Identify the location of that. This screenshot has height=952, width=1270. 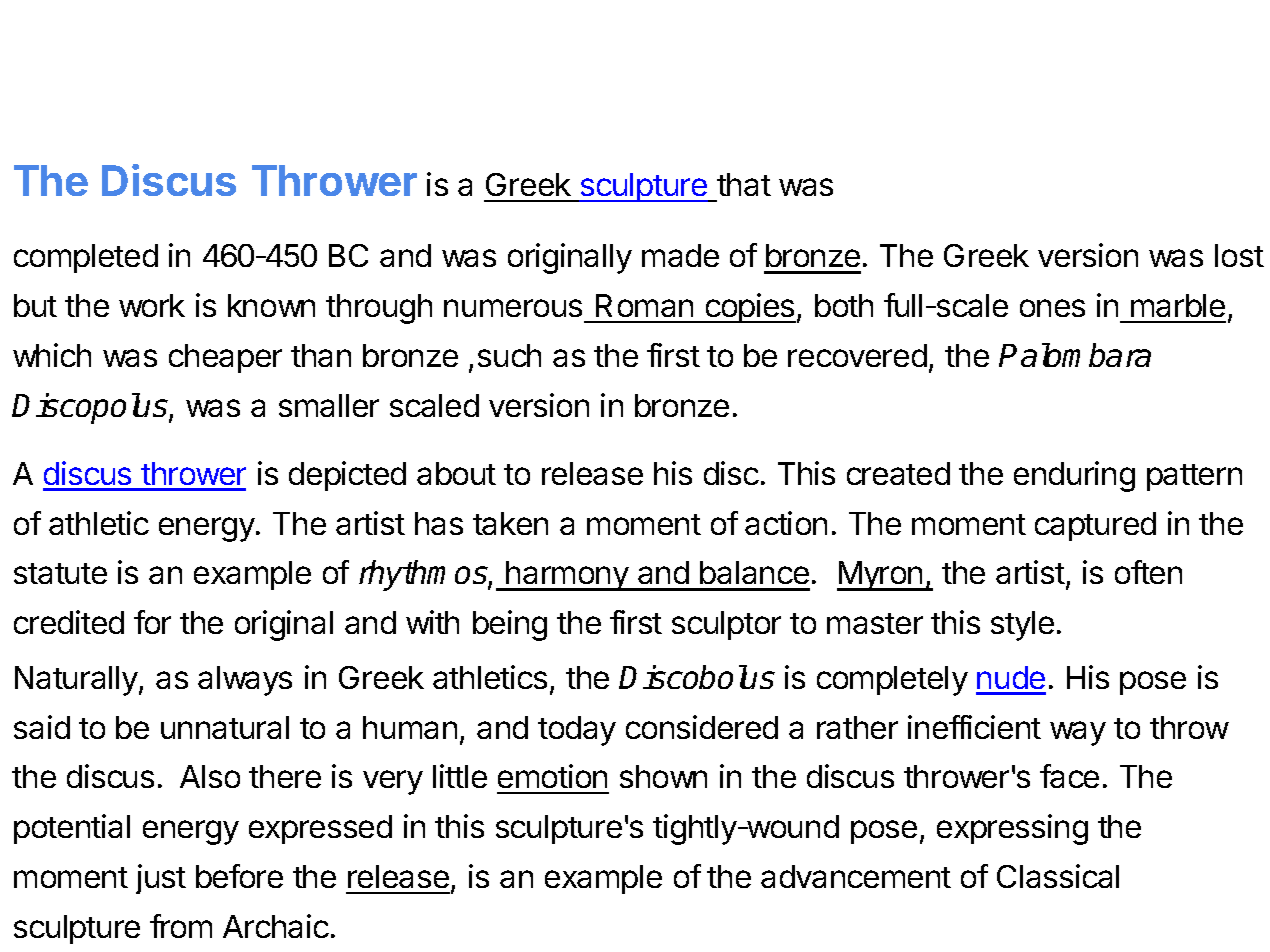
(744, 184).
